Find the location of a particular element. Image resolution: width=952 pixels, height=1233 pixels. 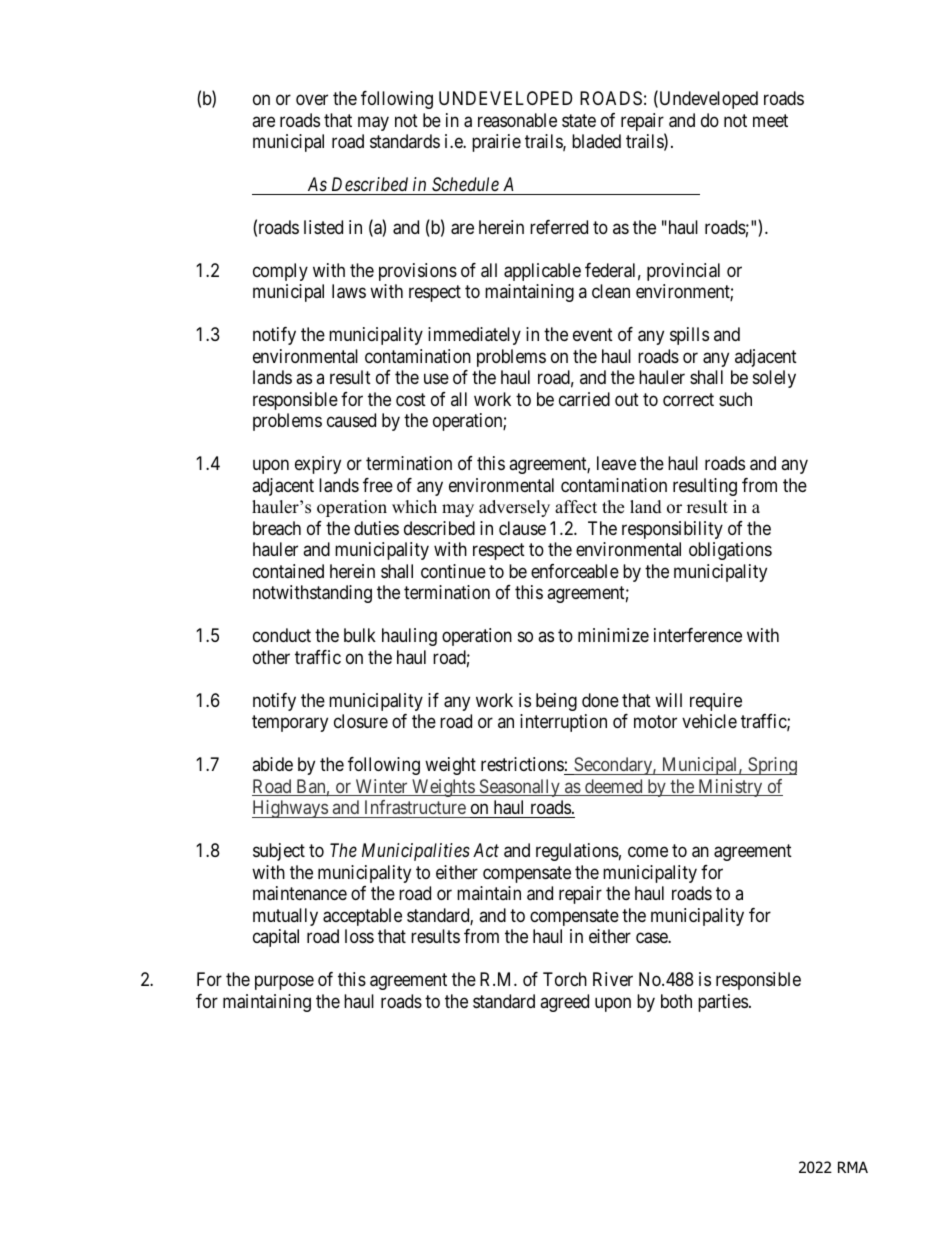

minimize is located at coordinates (613, 635).
